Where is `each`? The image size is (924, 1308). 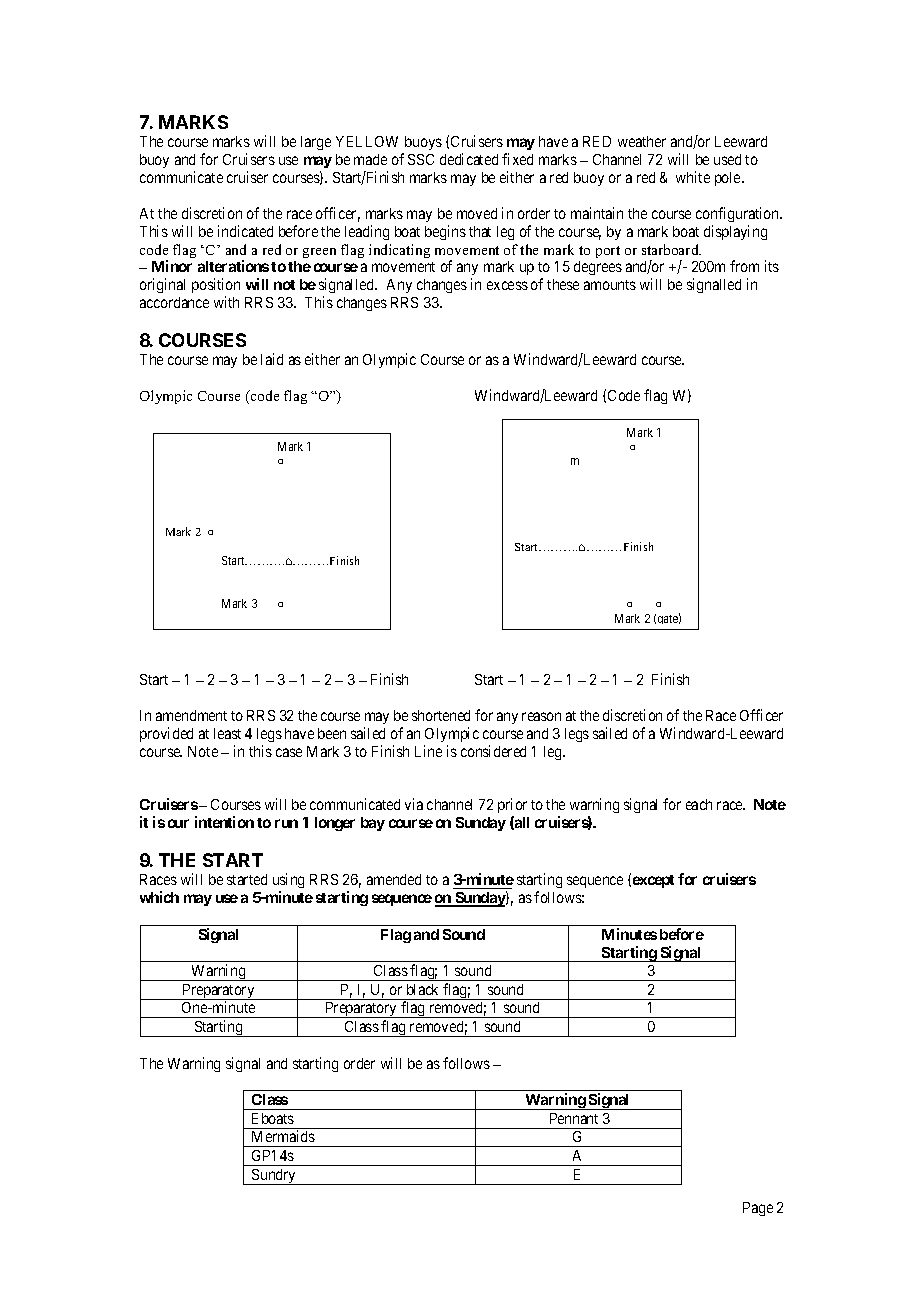 each is located at coordinates (699, 804).
